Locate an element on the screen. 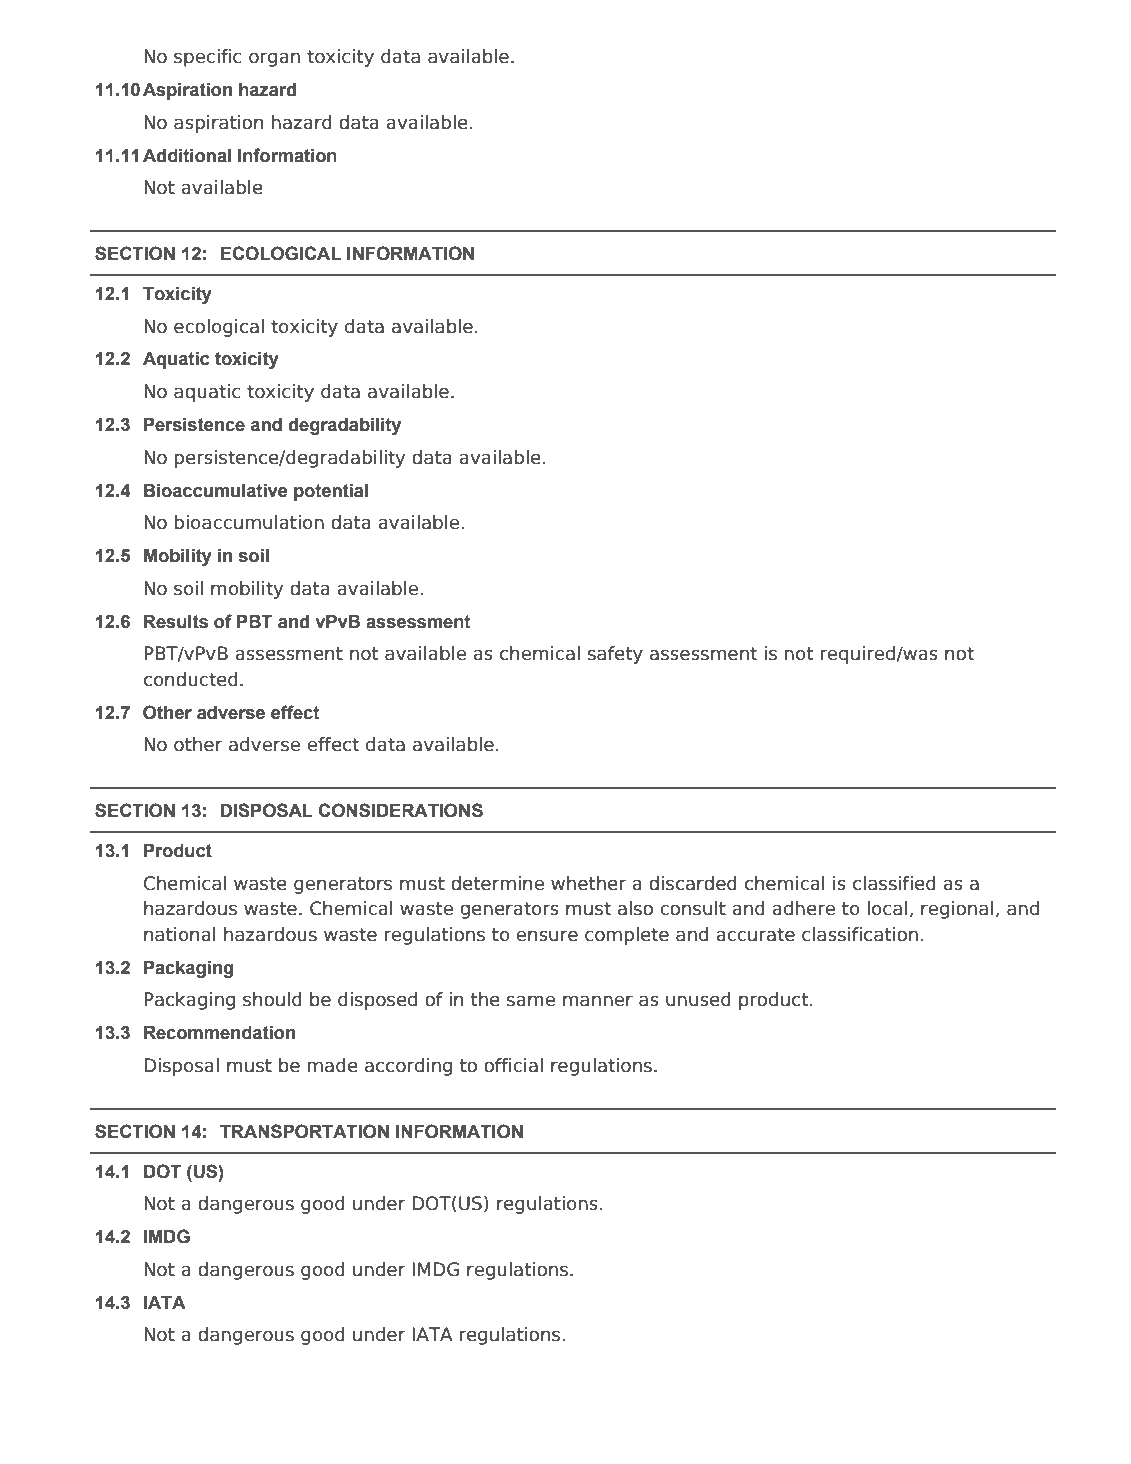 This screenshot has width=1131, height=1464. unused is located at coordinates (698, 999).
